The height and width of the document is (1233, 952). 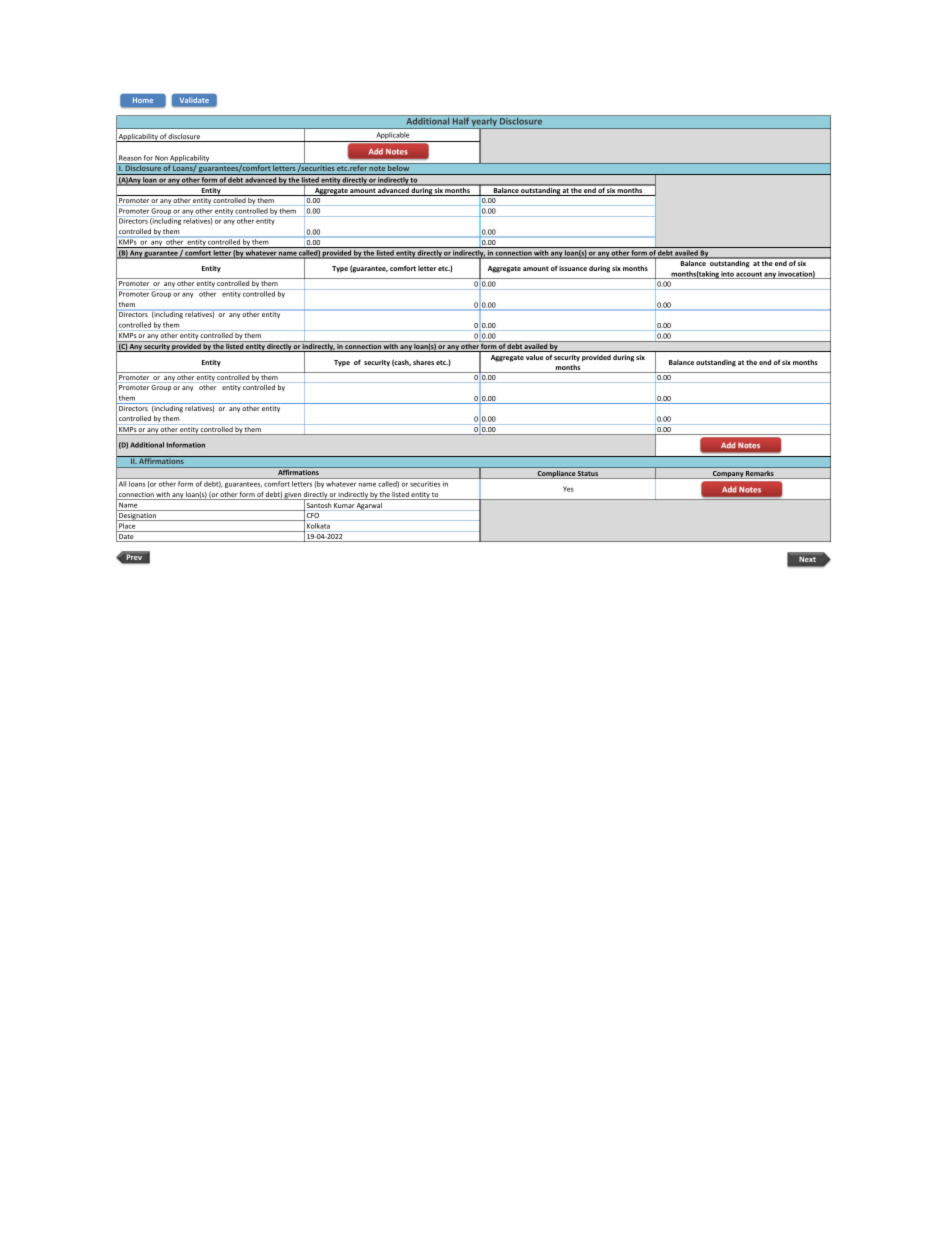 I want to click on below, so click(x=399, y=167).
